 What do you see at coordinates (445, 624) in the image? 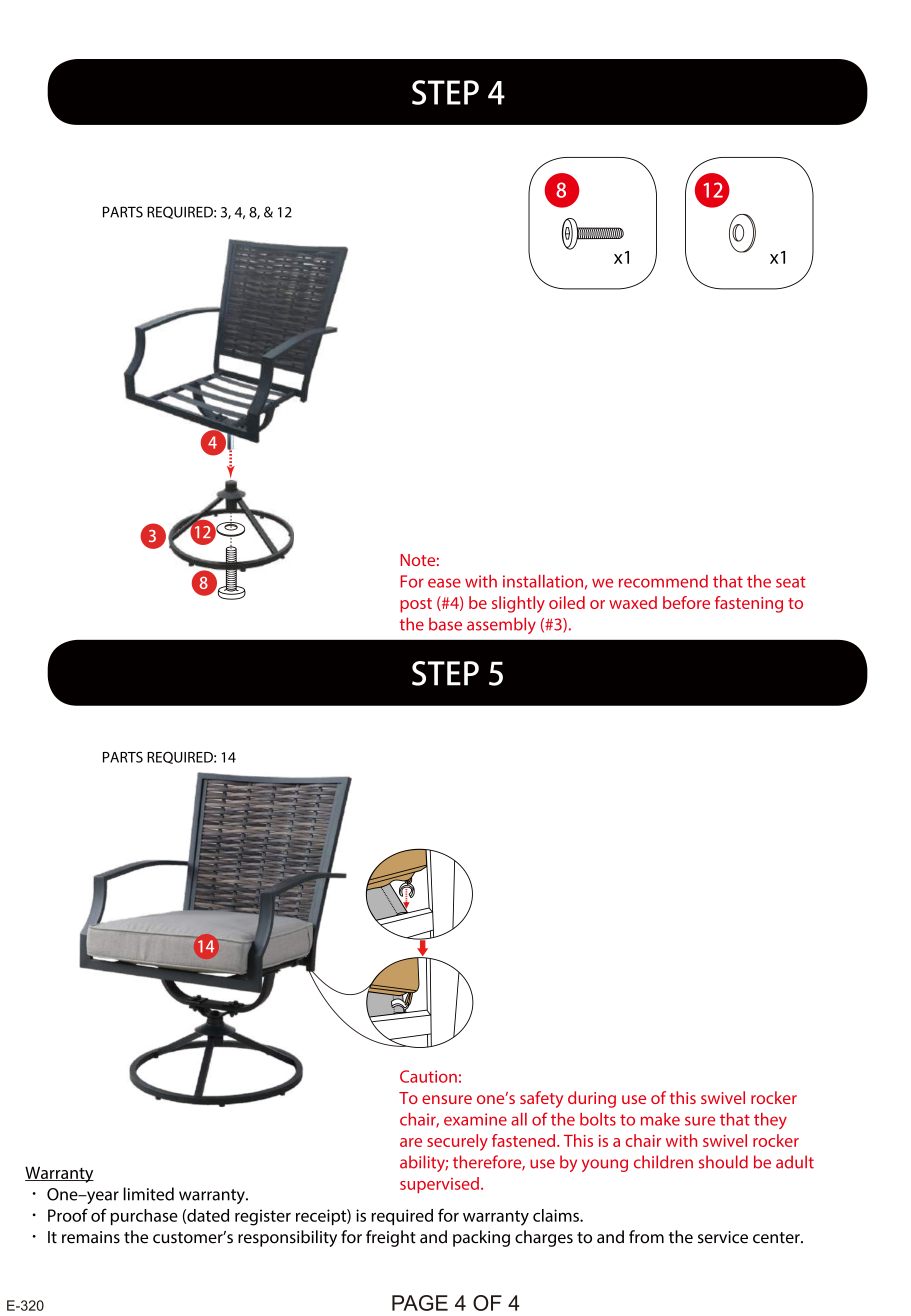
I see `base` at bounding box center [445, 624].
